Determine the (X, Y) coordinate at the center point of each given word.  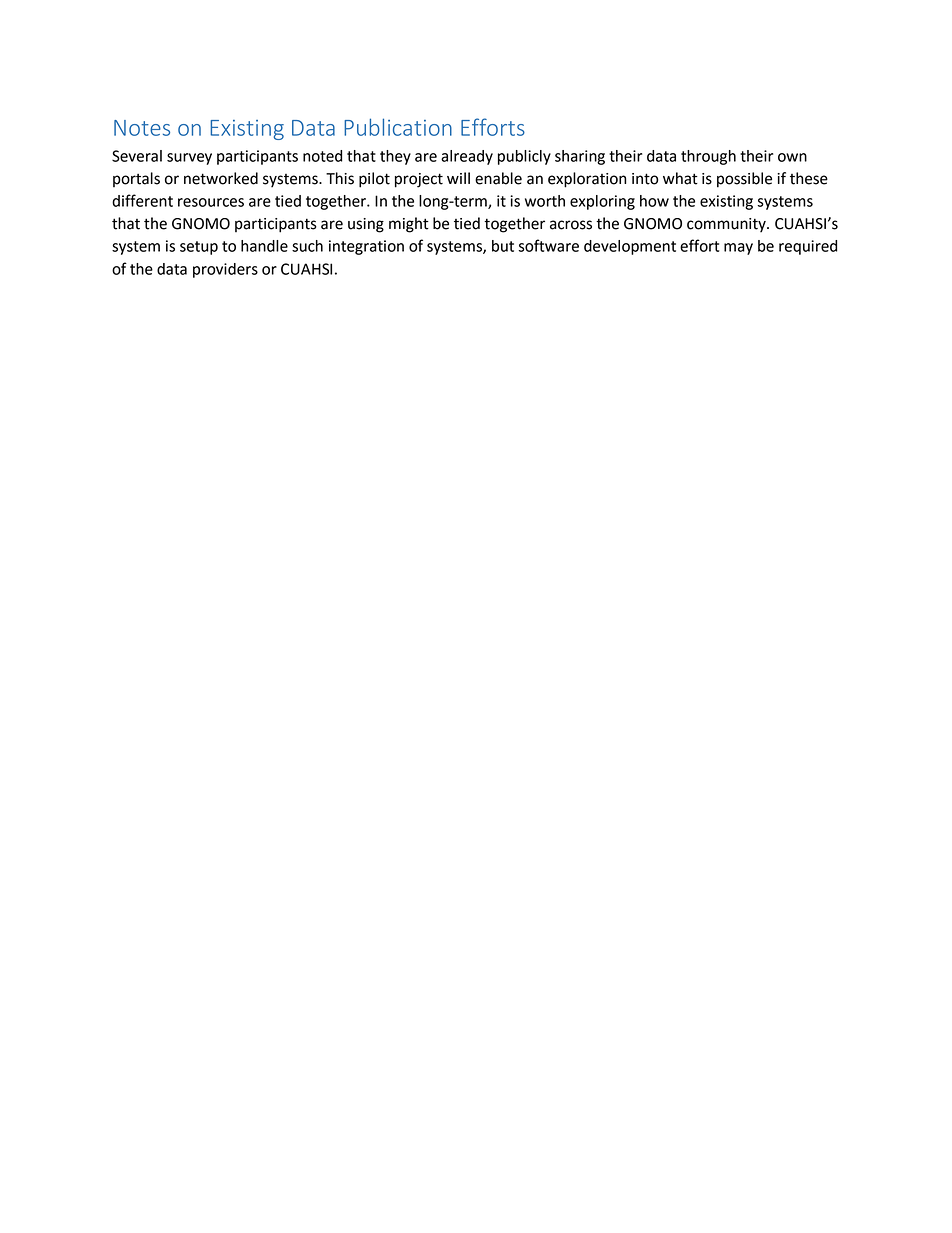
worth (545, 201)
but (503, 246)
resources (211, 202)
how (654, 201)
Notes (142, 128)
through (708, 157)
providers (225, 270)
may (738, 249)
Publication (398, 127)
